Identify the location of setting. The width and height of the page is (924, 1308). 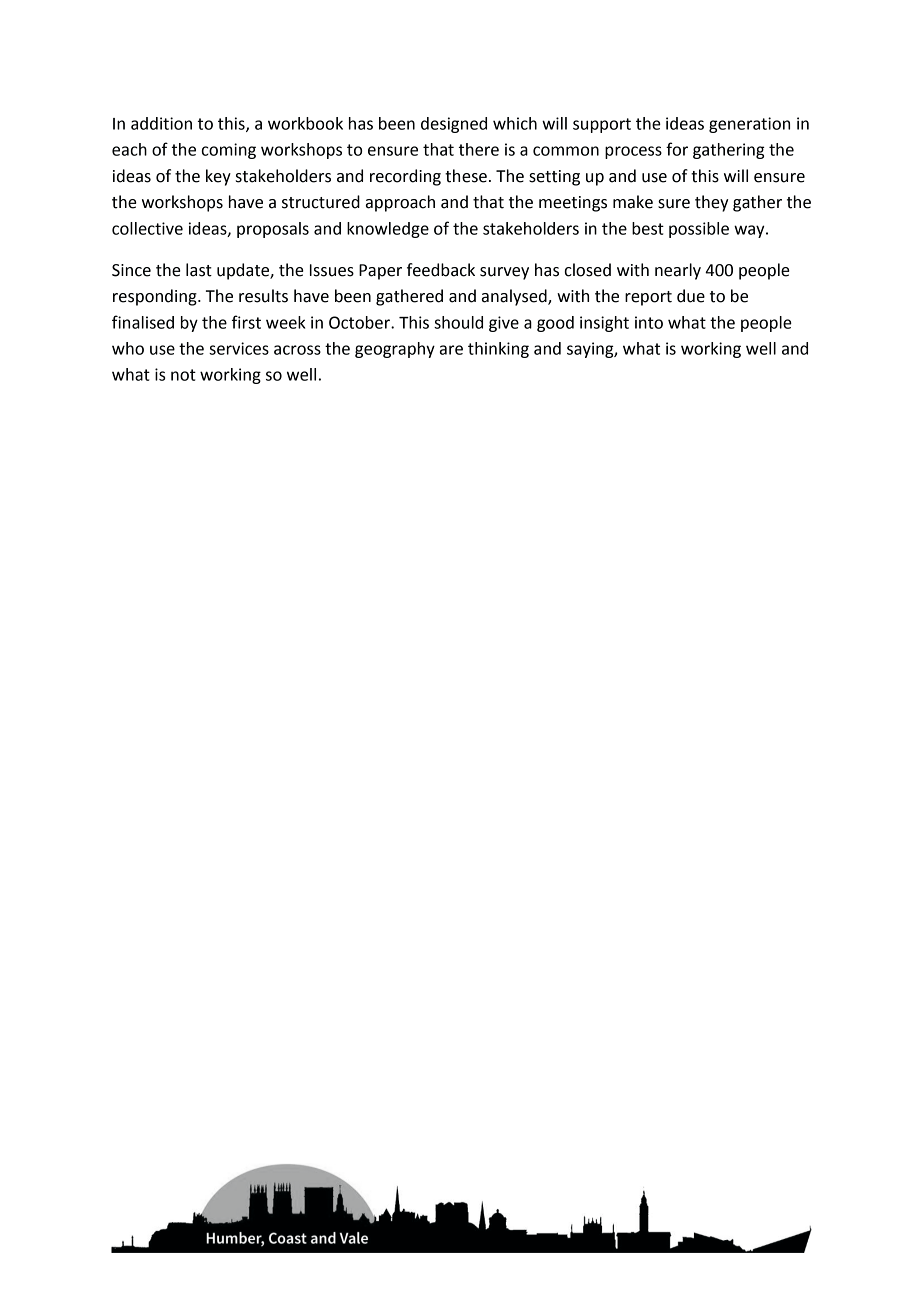
(554, 178).
